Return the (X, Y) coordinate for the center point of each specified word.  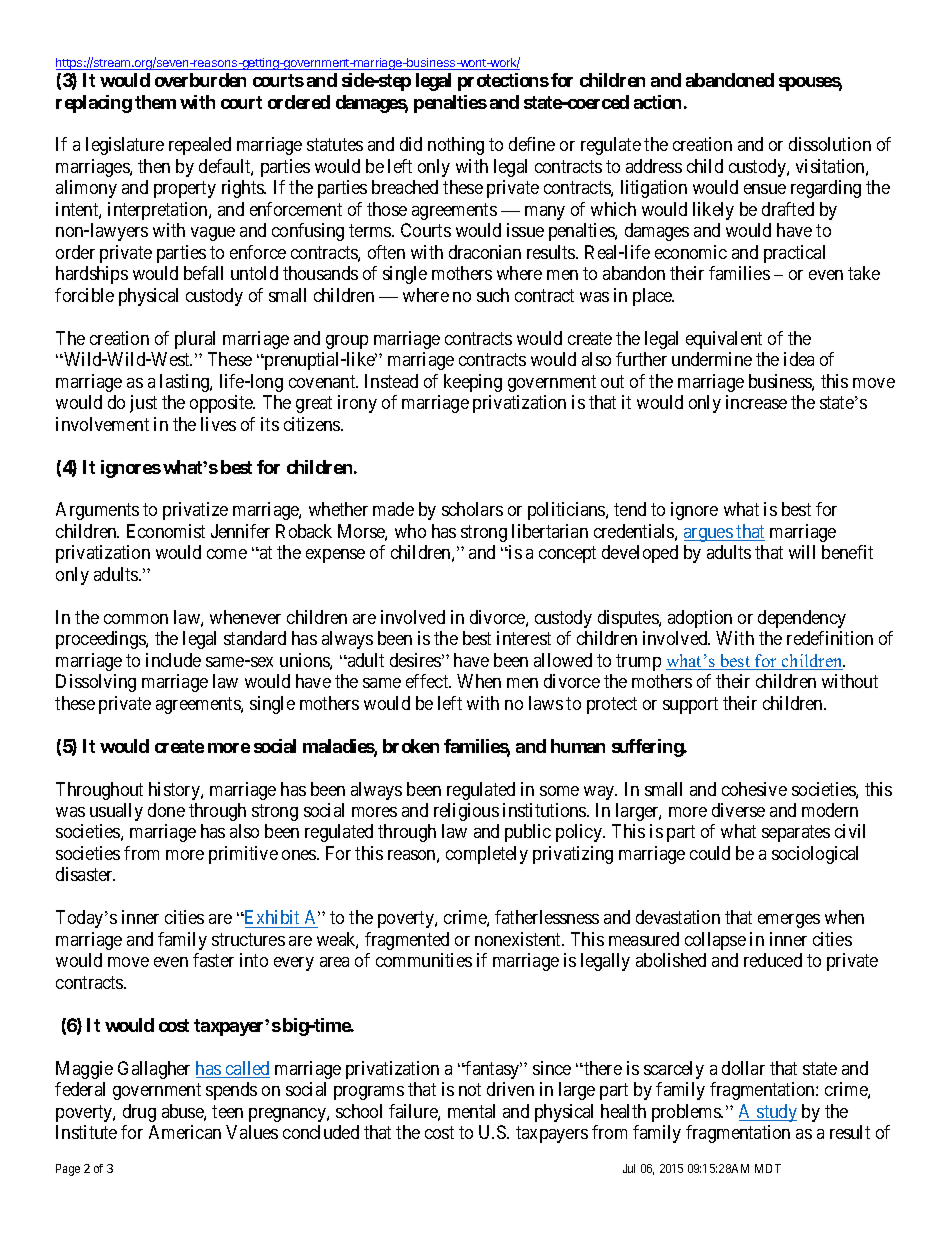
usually (116, 812)
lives (218, 424)
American (185, 1132)
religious (466, 812)
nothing (456, 146)
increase (756, 402)
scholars (472, 509)
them (155, 102)
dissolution (830, 144)
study (776, 1113)
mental (471, 1111)
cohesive (754, 789)
